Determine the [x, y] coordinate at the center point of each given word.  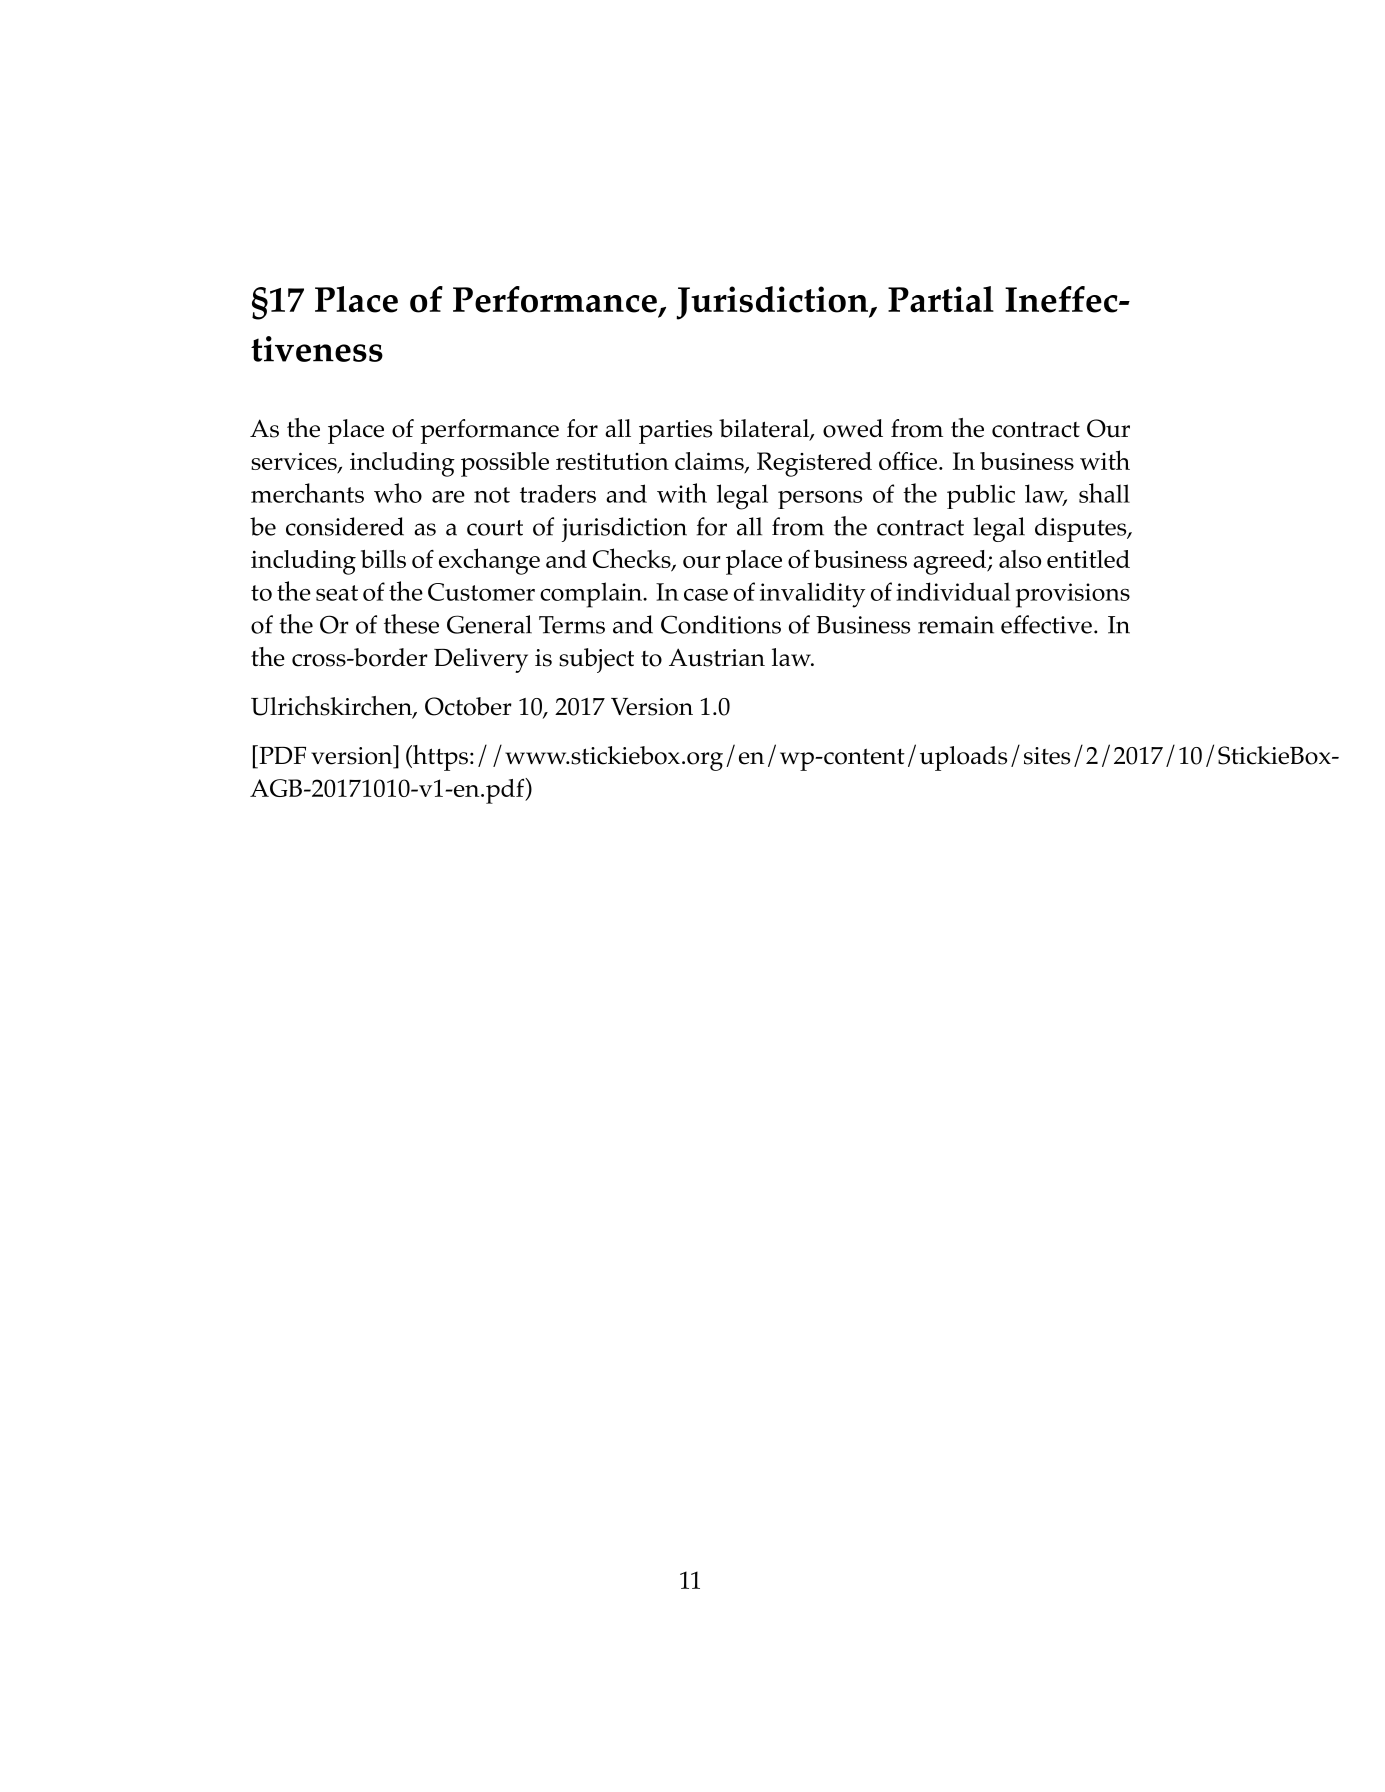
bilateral [765, 429]
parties [675, 432]
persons [820, 500]
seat [337, 593]
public [981, 496]
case [706, 594]
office [909, 461]
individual [953, 591]
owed [853, 428]
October [468, 706]
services [295, 462]
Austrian [717, 657]
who [398, 493]
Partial [941, 299]
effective [1046, 624]
